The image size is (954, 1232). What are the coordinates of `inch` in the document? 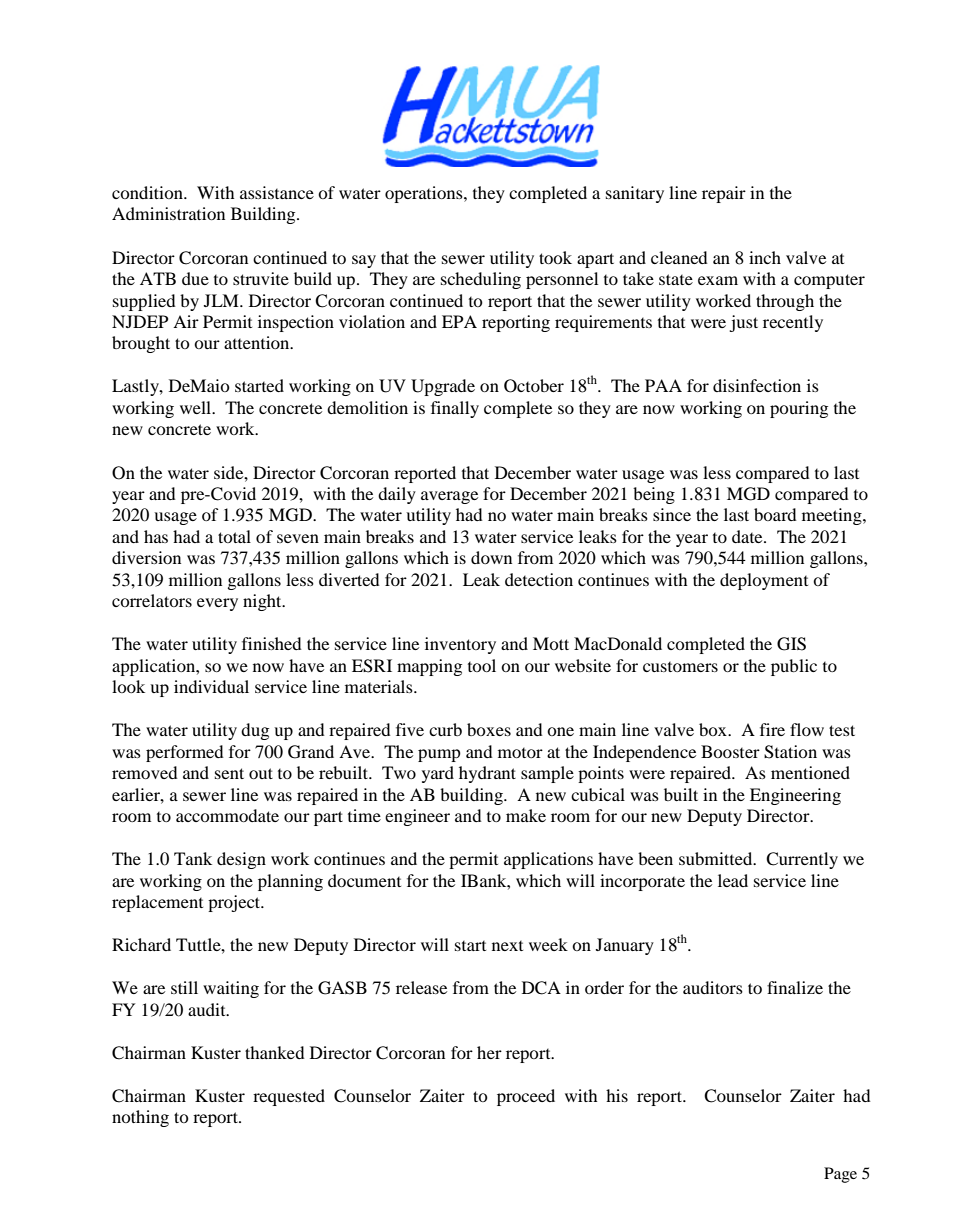 It's located at (765, 257).
